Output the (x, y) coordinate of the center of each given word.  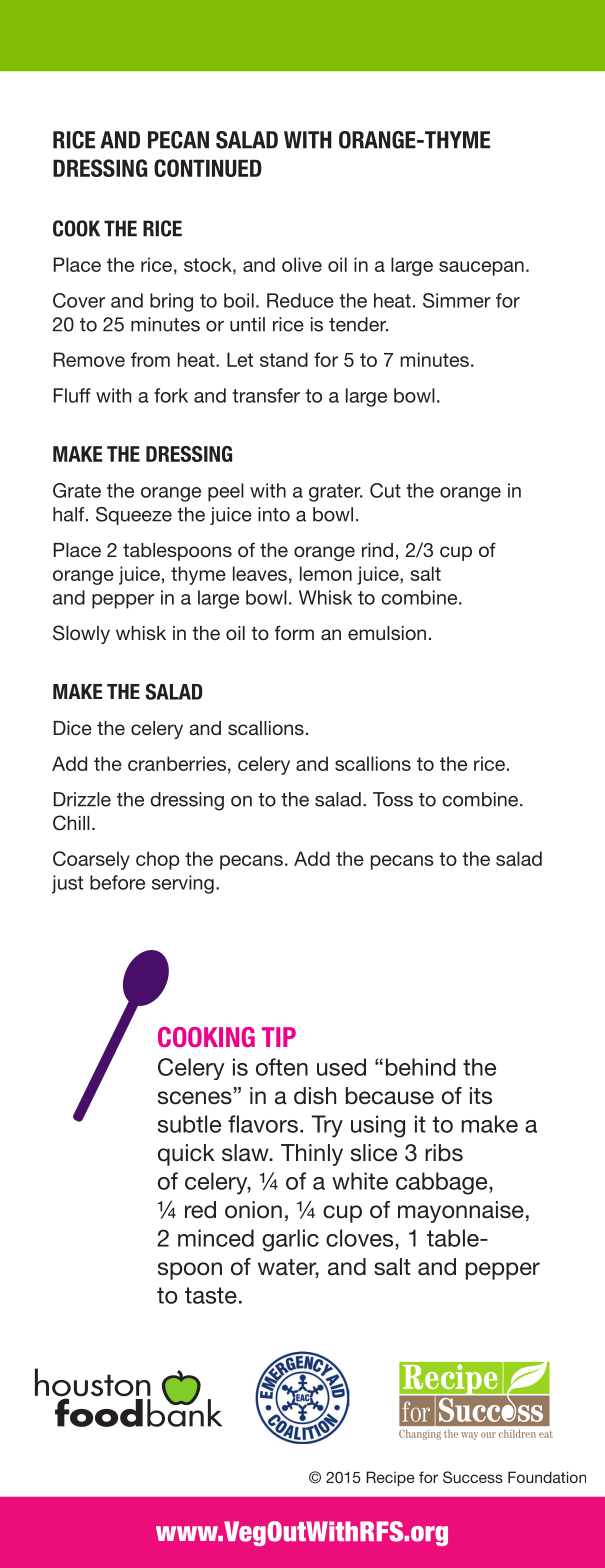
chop (158, 860)
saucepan (481, 268)
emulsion (387, 633)
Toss (393, 799)
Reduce (300, 300)
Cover (79, 300)
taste (211, 1295)
